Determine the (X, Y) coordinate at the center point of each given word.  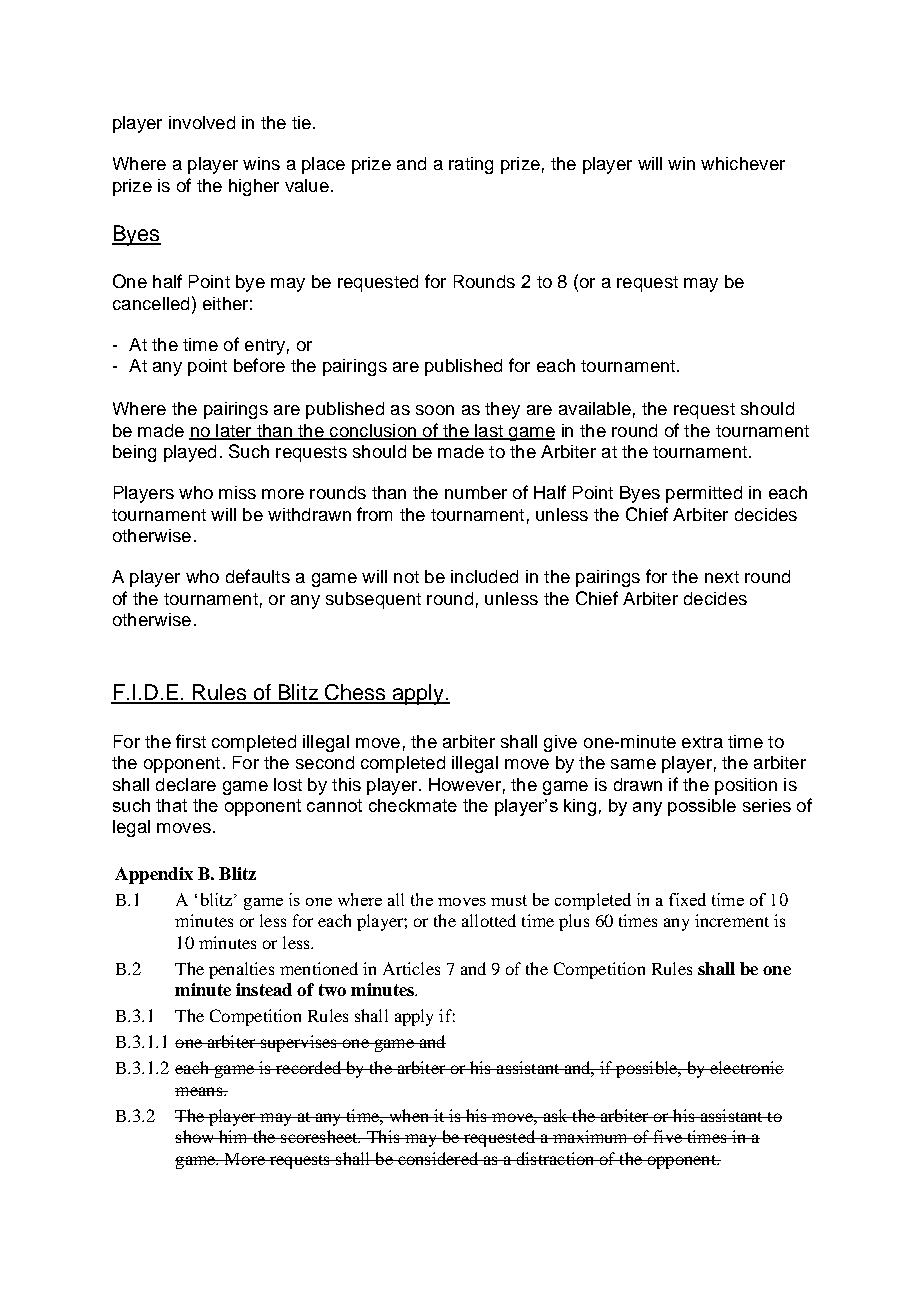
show (196, 1136)
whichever (743, 163)
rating (471, 165)
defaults (258, 576)
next (722, 577)
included (484, 576)
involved (202, 122)
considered (438, 1158)
